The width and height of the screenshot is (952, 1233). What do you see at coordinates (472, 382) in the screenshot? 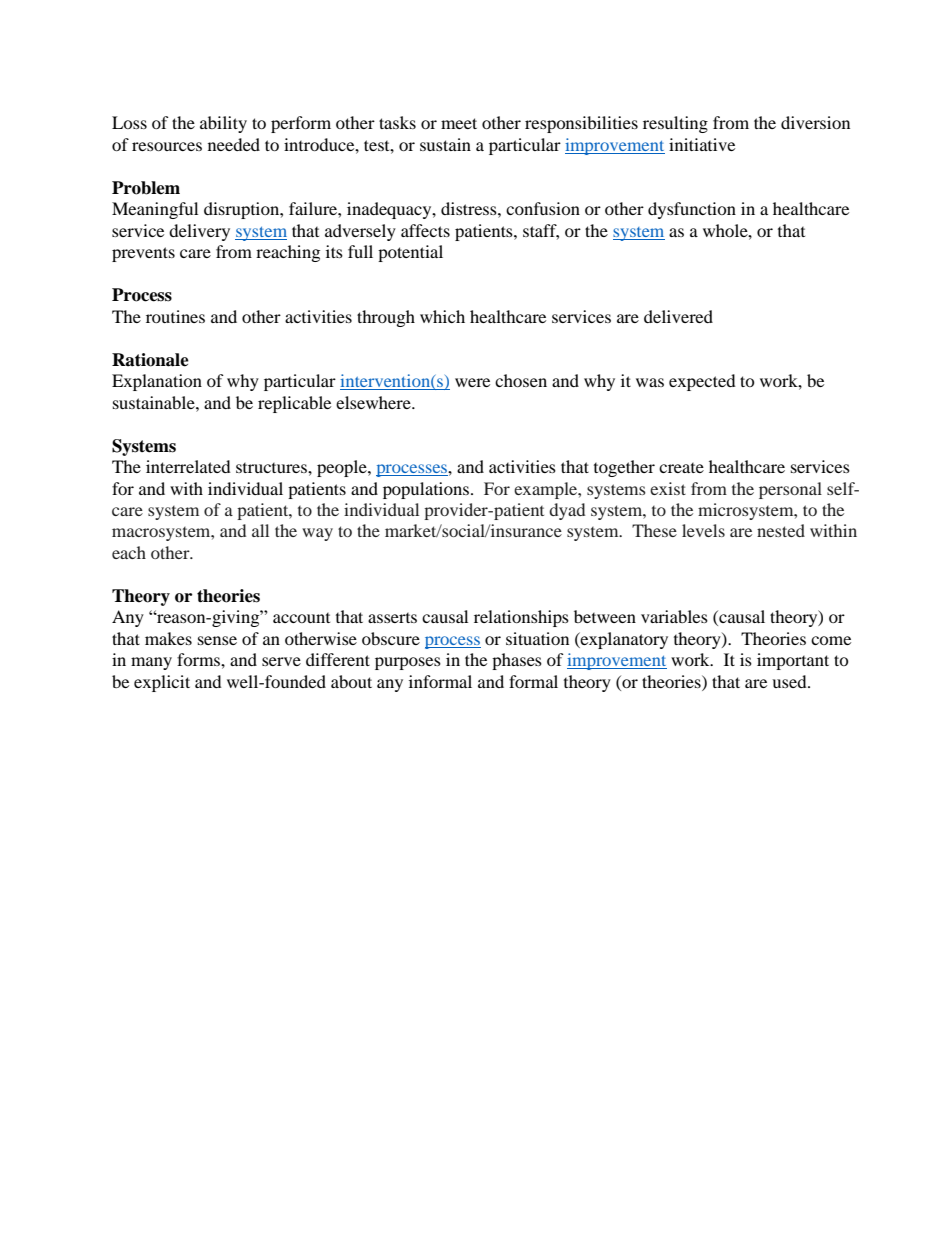
I see `were` at bounding box center [472, 382].
